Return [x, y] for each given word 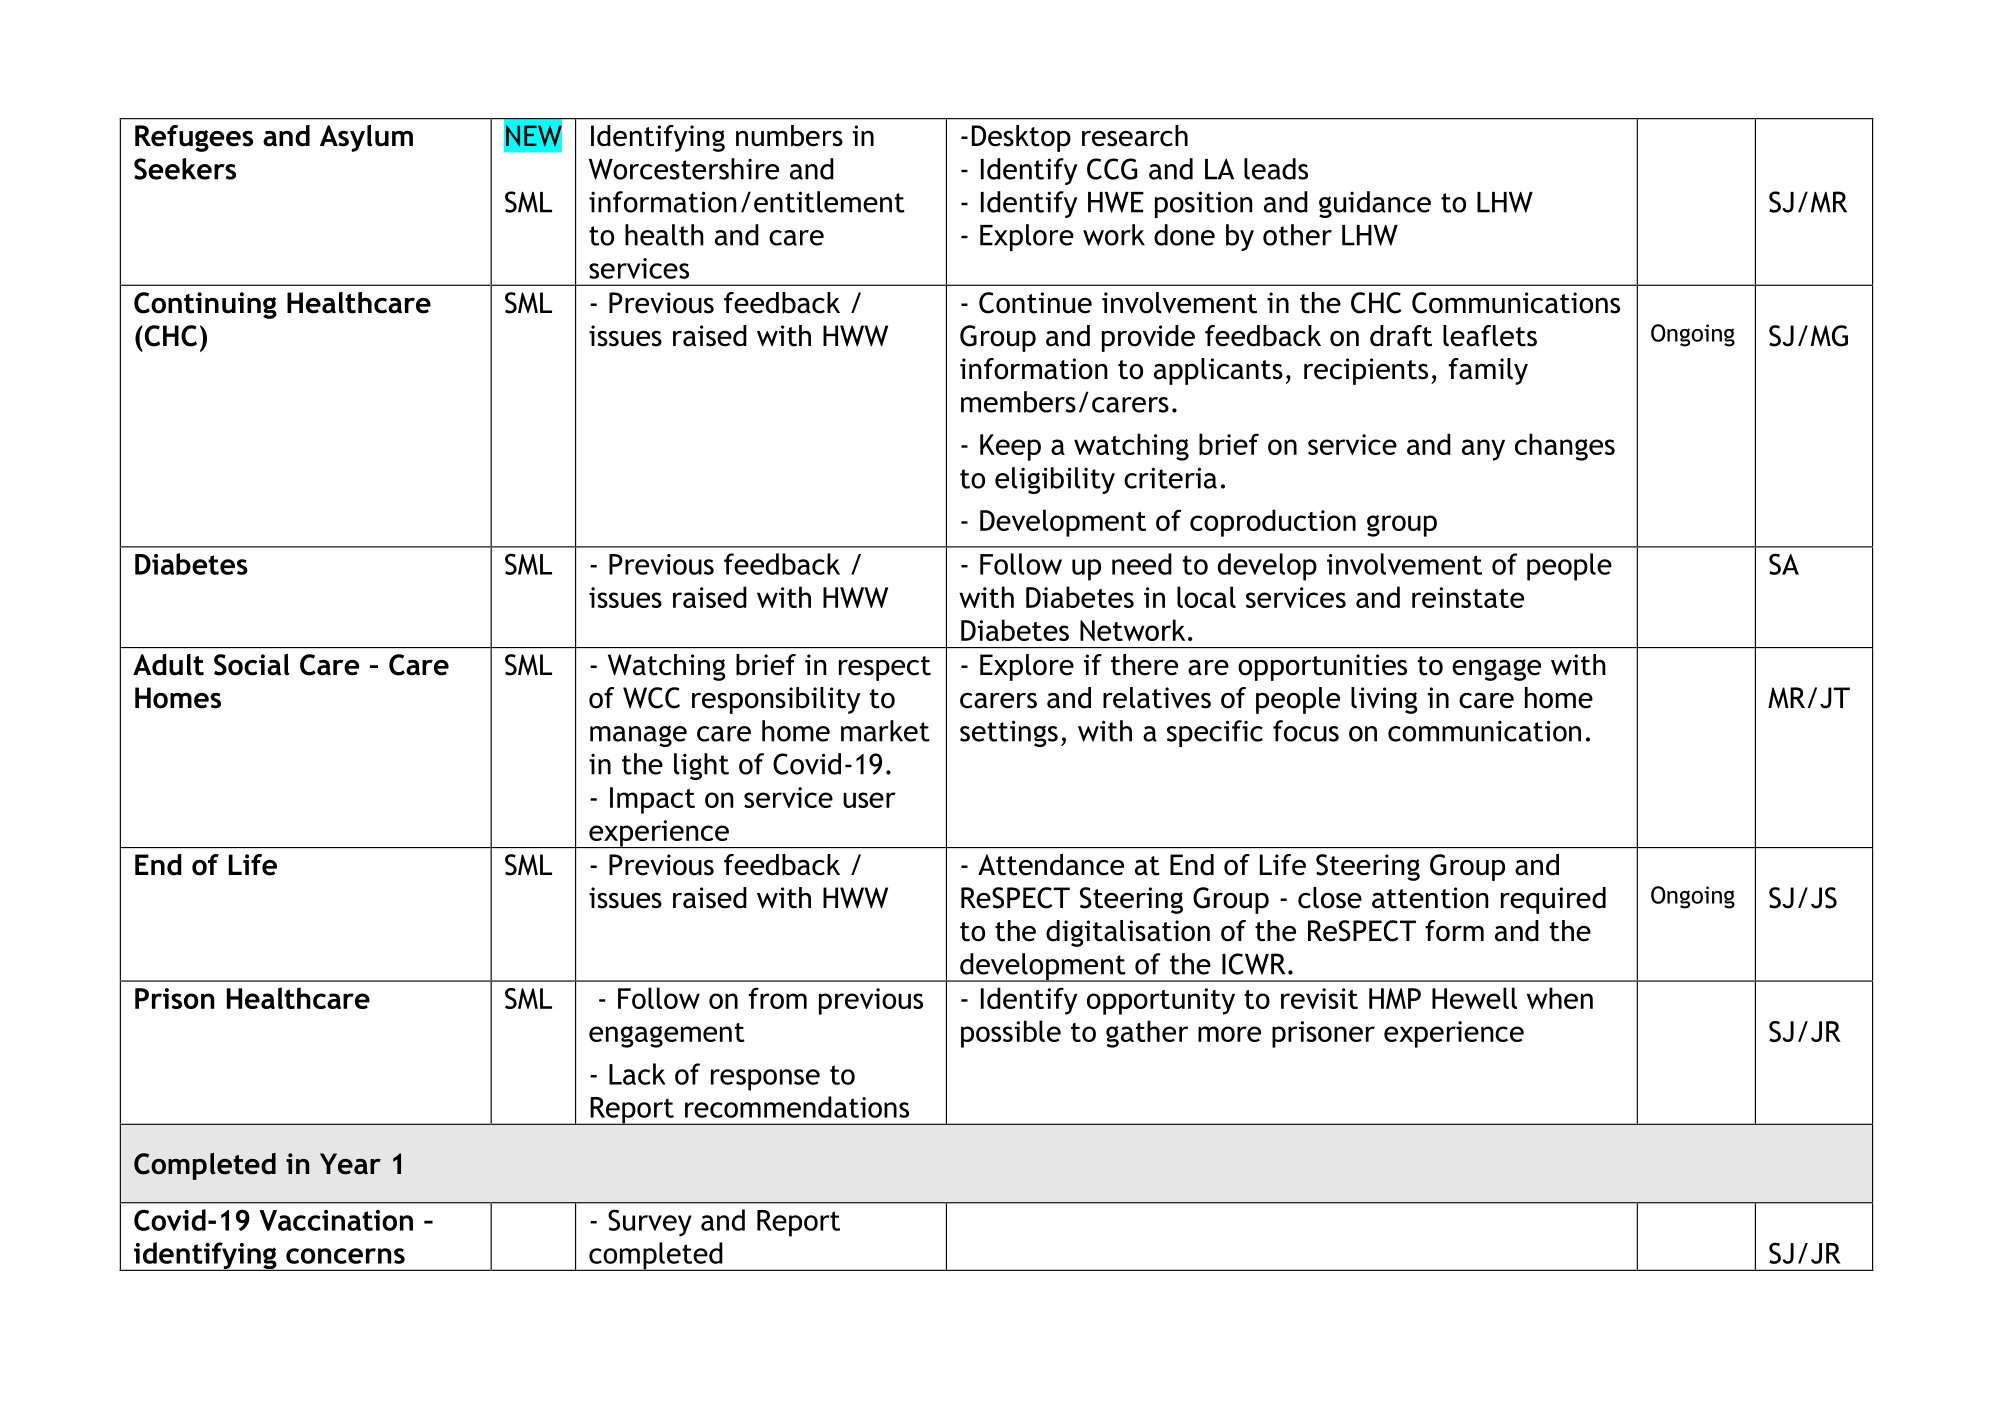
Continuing [205, 305]
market [885, 731]
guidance [1375, 204]
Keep [1010, 447]
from [778, 998]
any [1483, 450]
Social [252, 665]
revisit [1319, 998]
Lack [637, 1074]
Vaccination [336, 1220]
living [1384, 700]
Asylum [366, 138]
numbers [789, 136]
